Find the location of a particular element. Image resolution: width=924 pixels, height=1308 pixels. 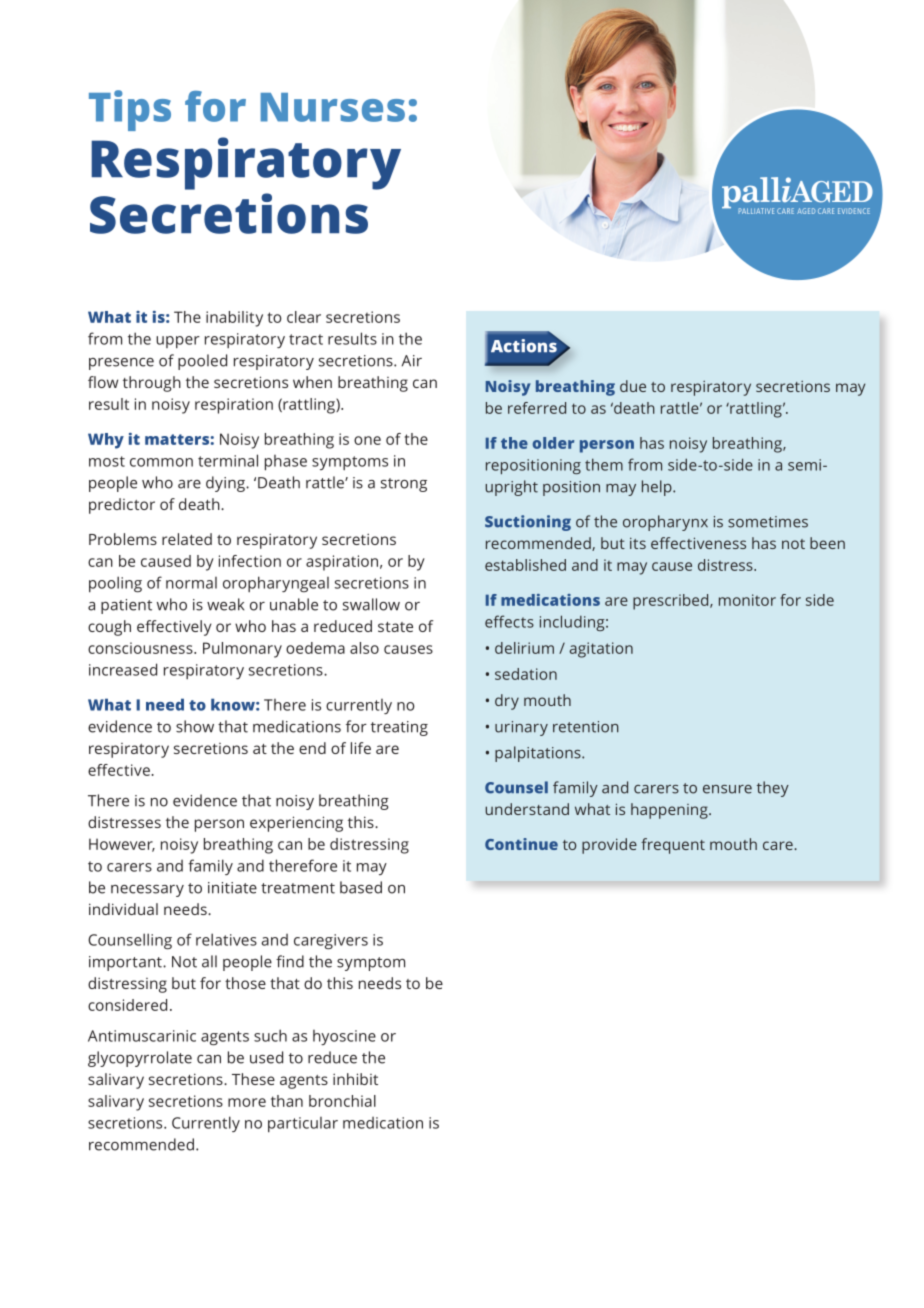

more is located at coordinates (247, 1102).
